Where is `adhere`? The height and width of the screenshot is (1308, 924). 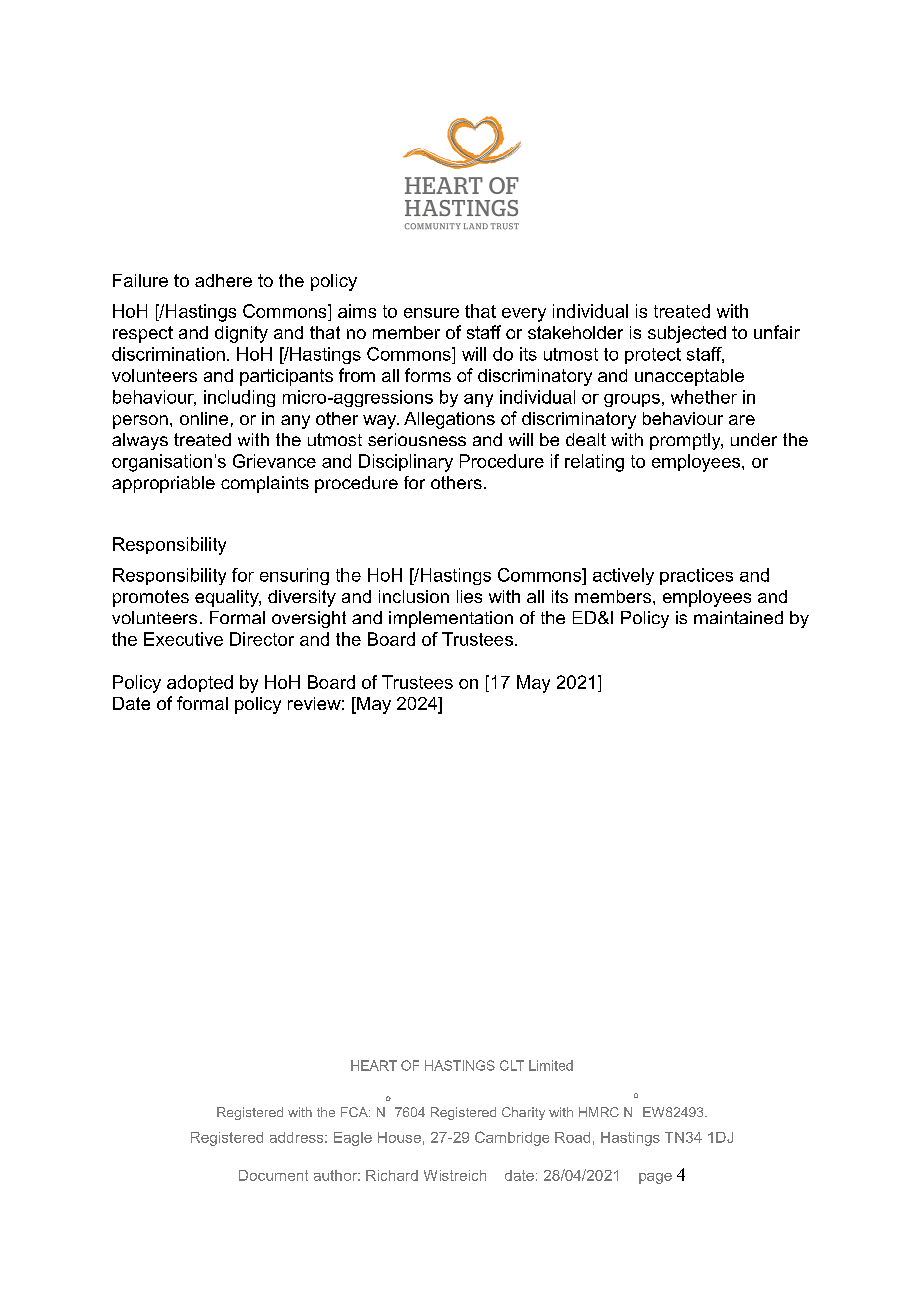
adhere is located at coordinates (223, 280).
